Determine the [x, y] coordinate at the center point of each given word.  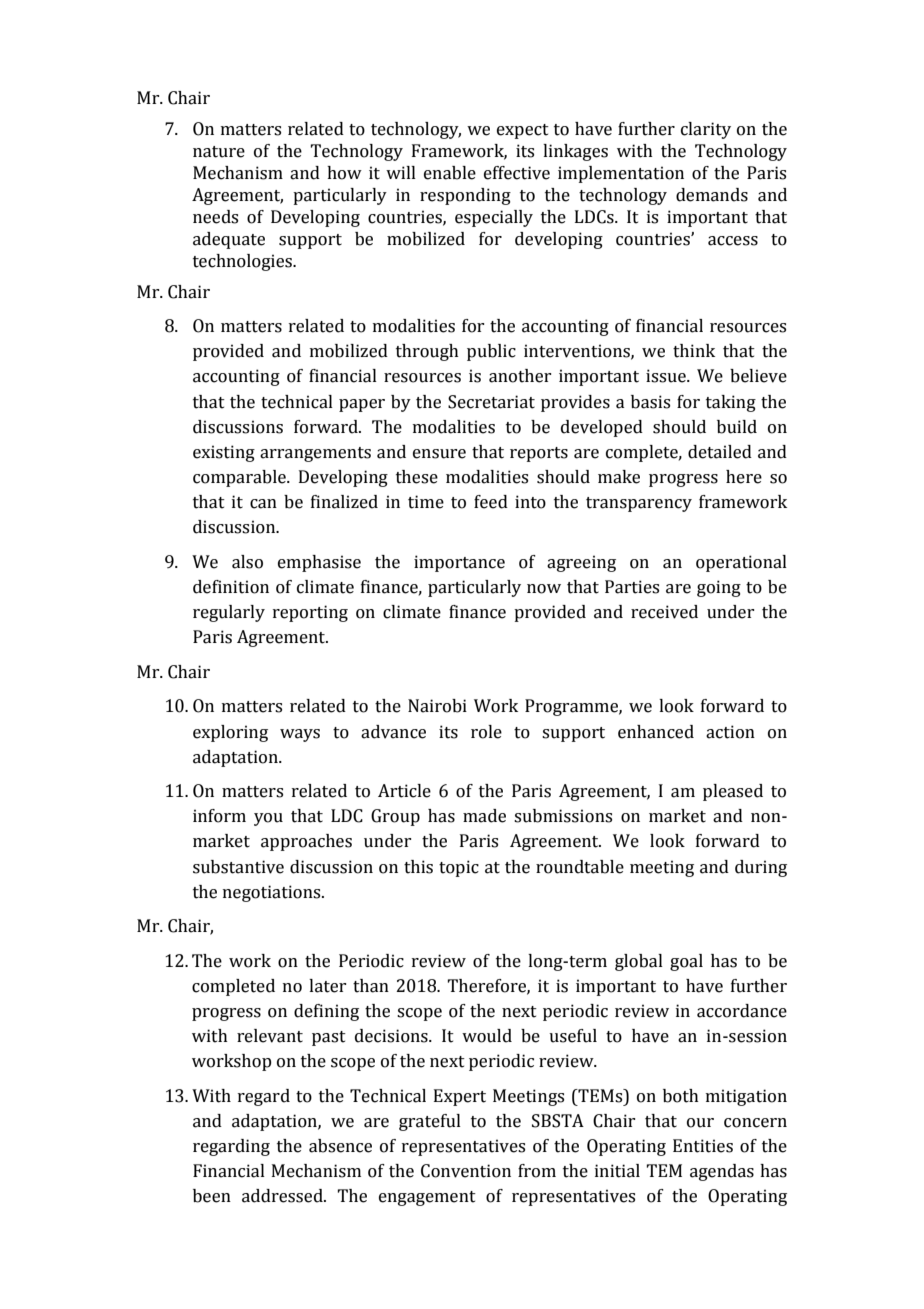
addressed [283, 1196]
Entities [703, 1146]
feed [491, 502]
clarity [706, 130]
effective [517, 173]
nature [219, 152]
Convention [466, 1171]
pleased [733, 792]
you [268, 819]
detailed [720, 452]
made [484, 816]
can [263, 504]
